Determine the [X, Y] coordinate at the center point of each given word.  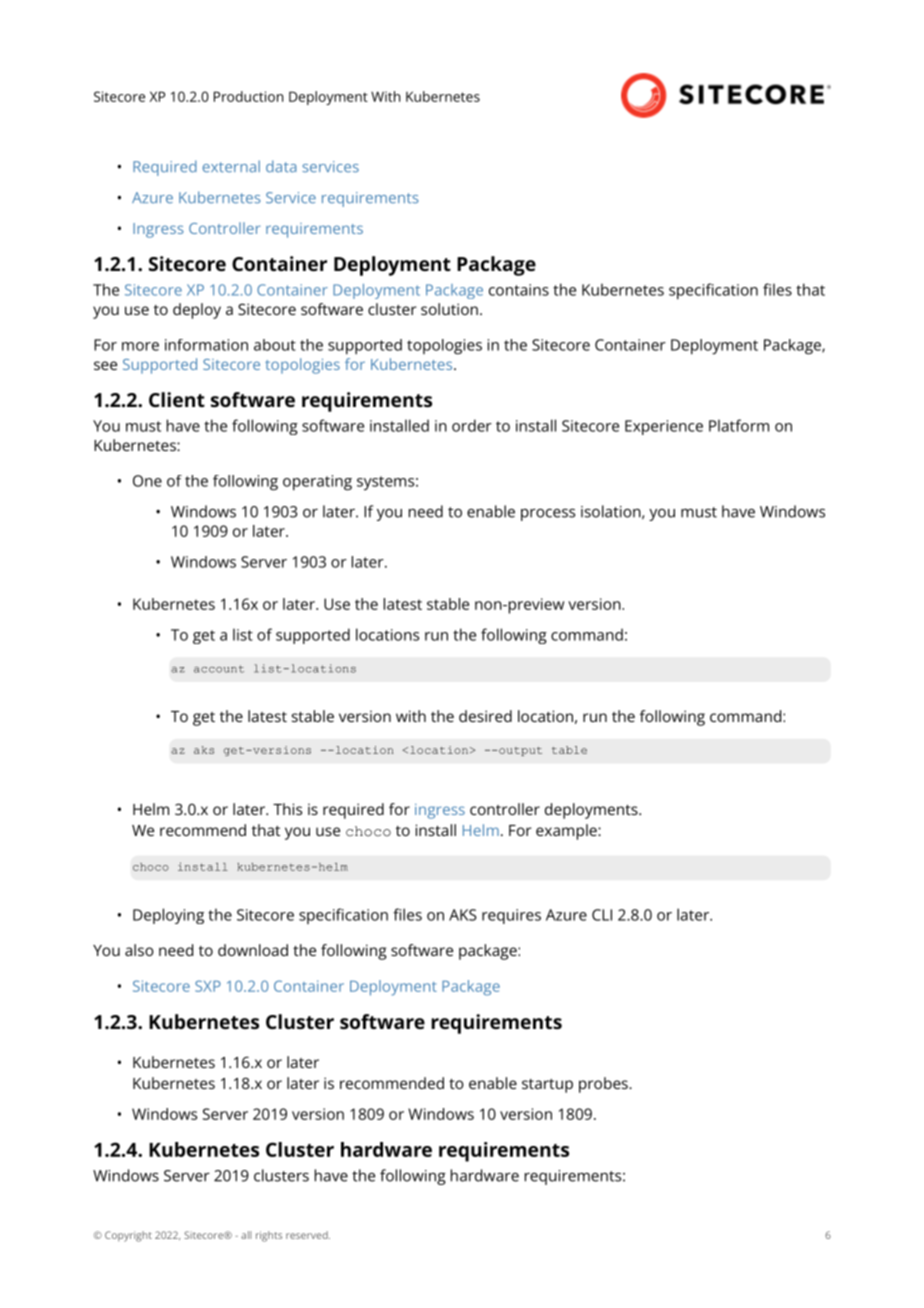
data [281, 166]
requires [511, 916]
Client [177, 399]
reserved [308, 1235]
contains [519, 290]
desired [485, 716]
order [472, 425]
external [231, 166]
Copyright [128, 1236]
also [139, 950]
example [567, 832]
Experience [664, 427]
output [520, 751]
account [219, 669]
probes [604, 1085]
